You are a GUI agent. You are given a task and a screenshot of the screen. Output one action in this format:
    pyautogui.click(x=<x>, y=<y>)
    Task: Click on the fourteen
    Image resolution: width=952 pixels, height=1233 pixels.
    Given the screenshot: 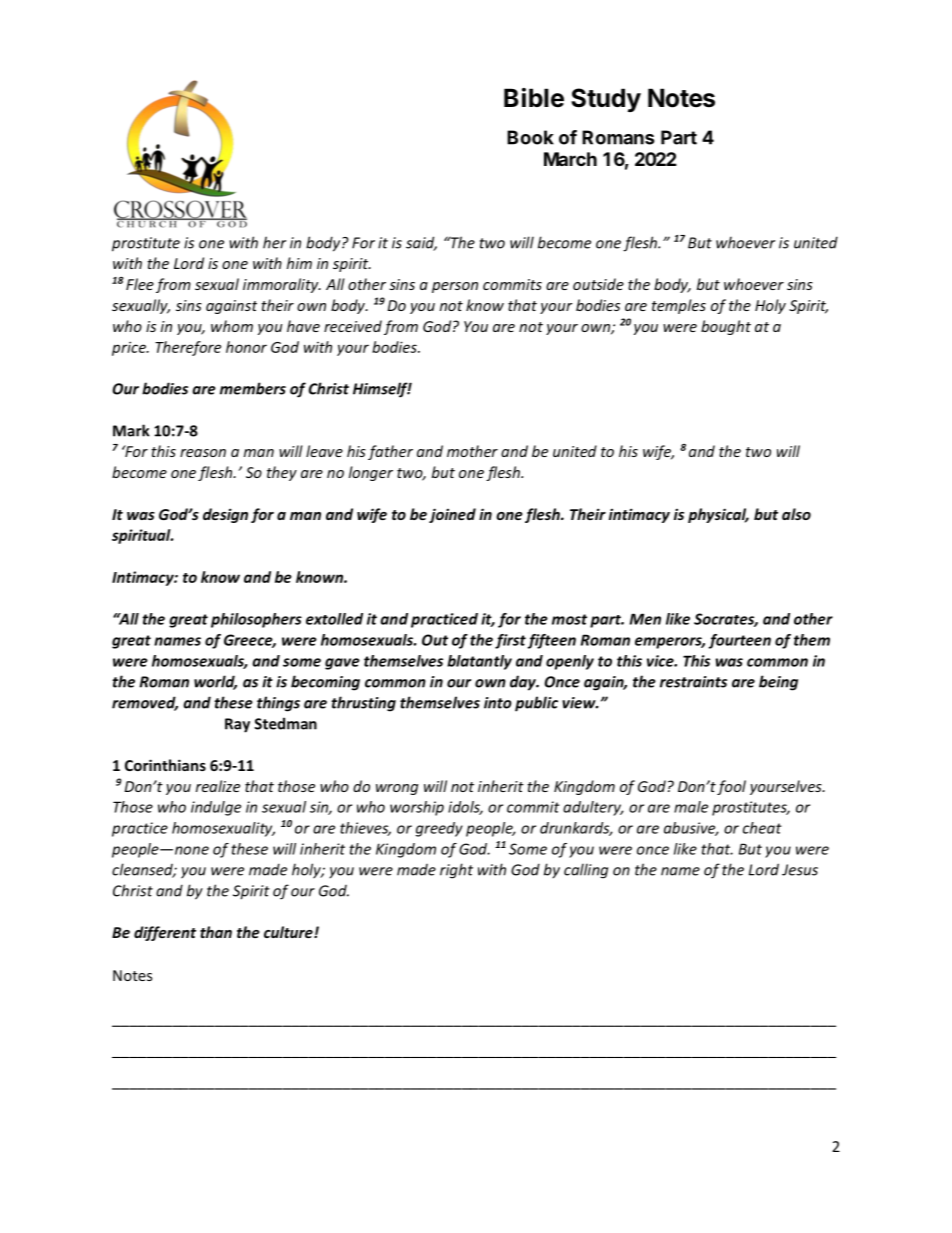 What is the action you would take?
    pyautogui.click(x=740, y=641)
